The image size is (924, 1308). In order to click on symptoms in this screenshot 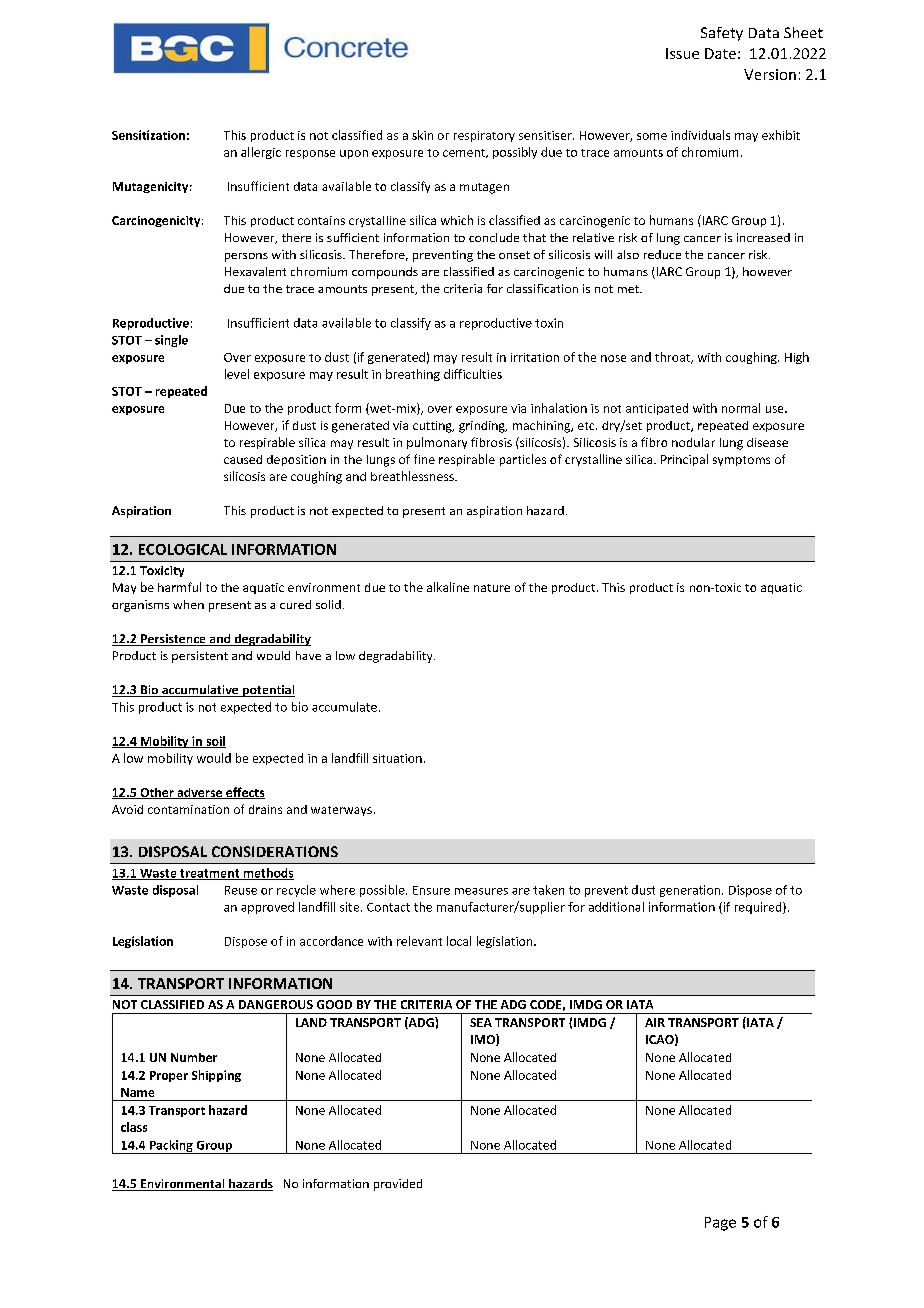, I will do `click(741, 461)`.
